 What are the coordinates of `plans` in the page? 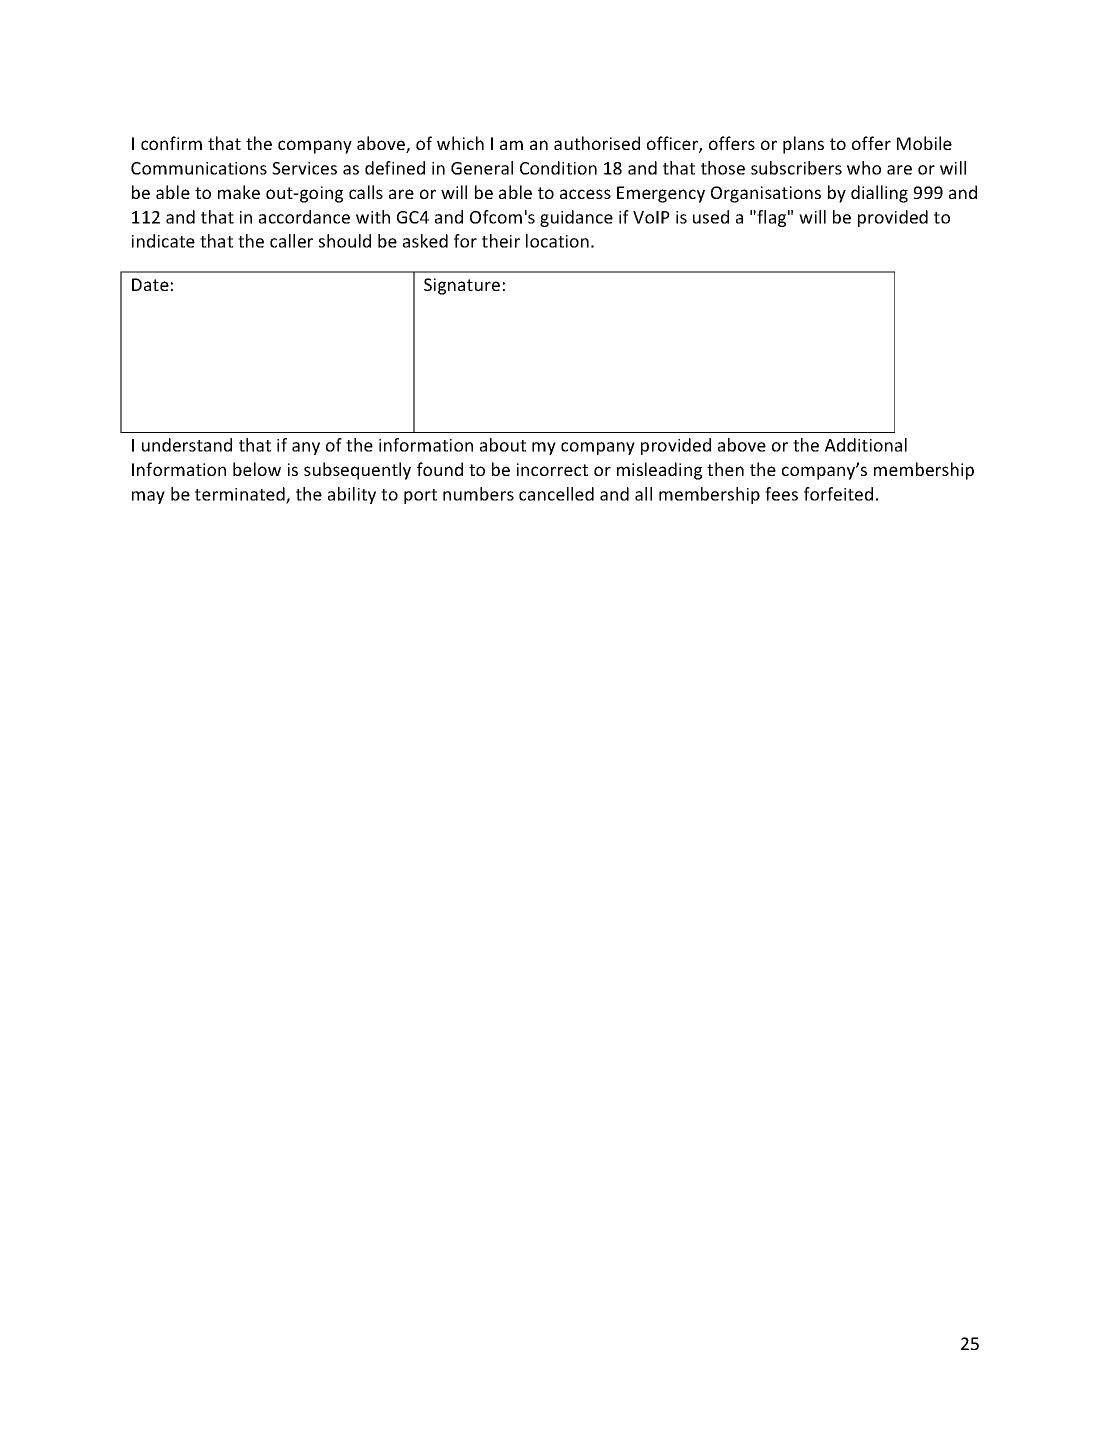 It's located at (803, 145).
